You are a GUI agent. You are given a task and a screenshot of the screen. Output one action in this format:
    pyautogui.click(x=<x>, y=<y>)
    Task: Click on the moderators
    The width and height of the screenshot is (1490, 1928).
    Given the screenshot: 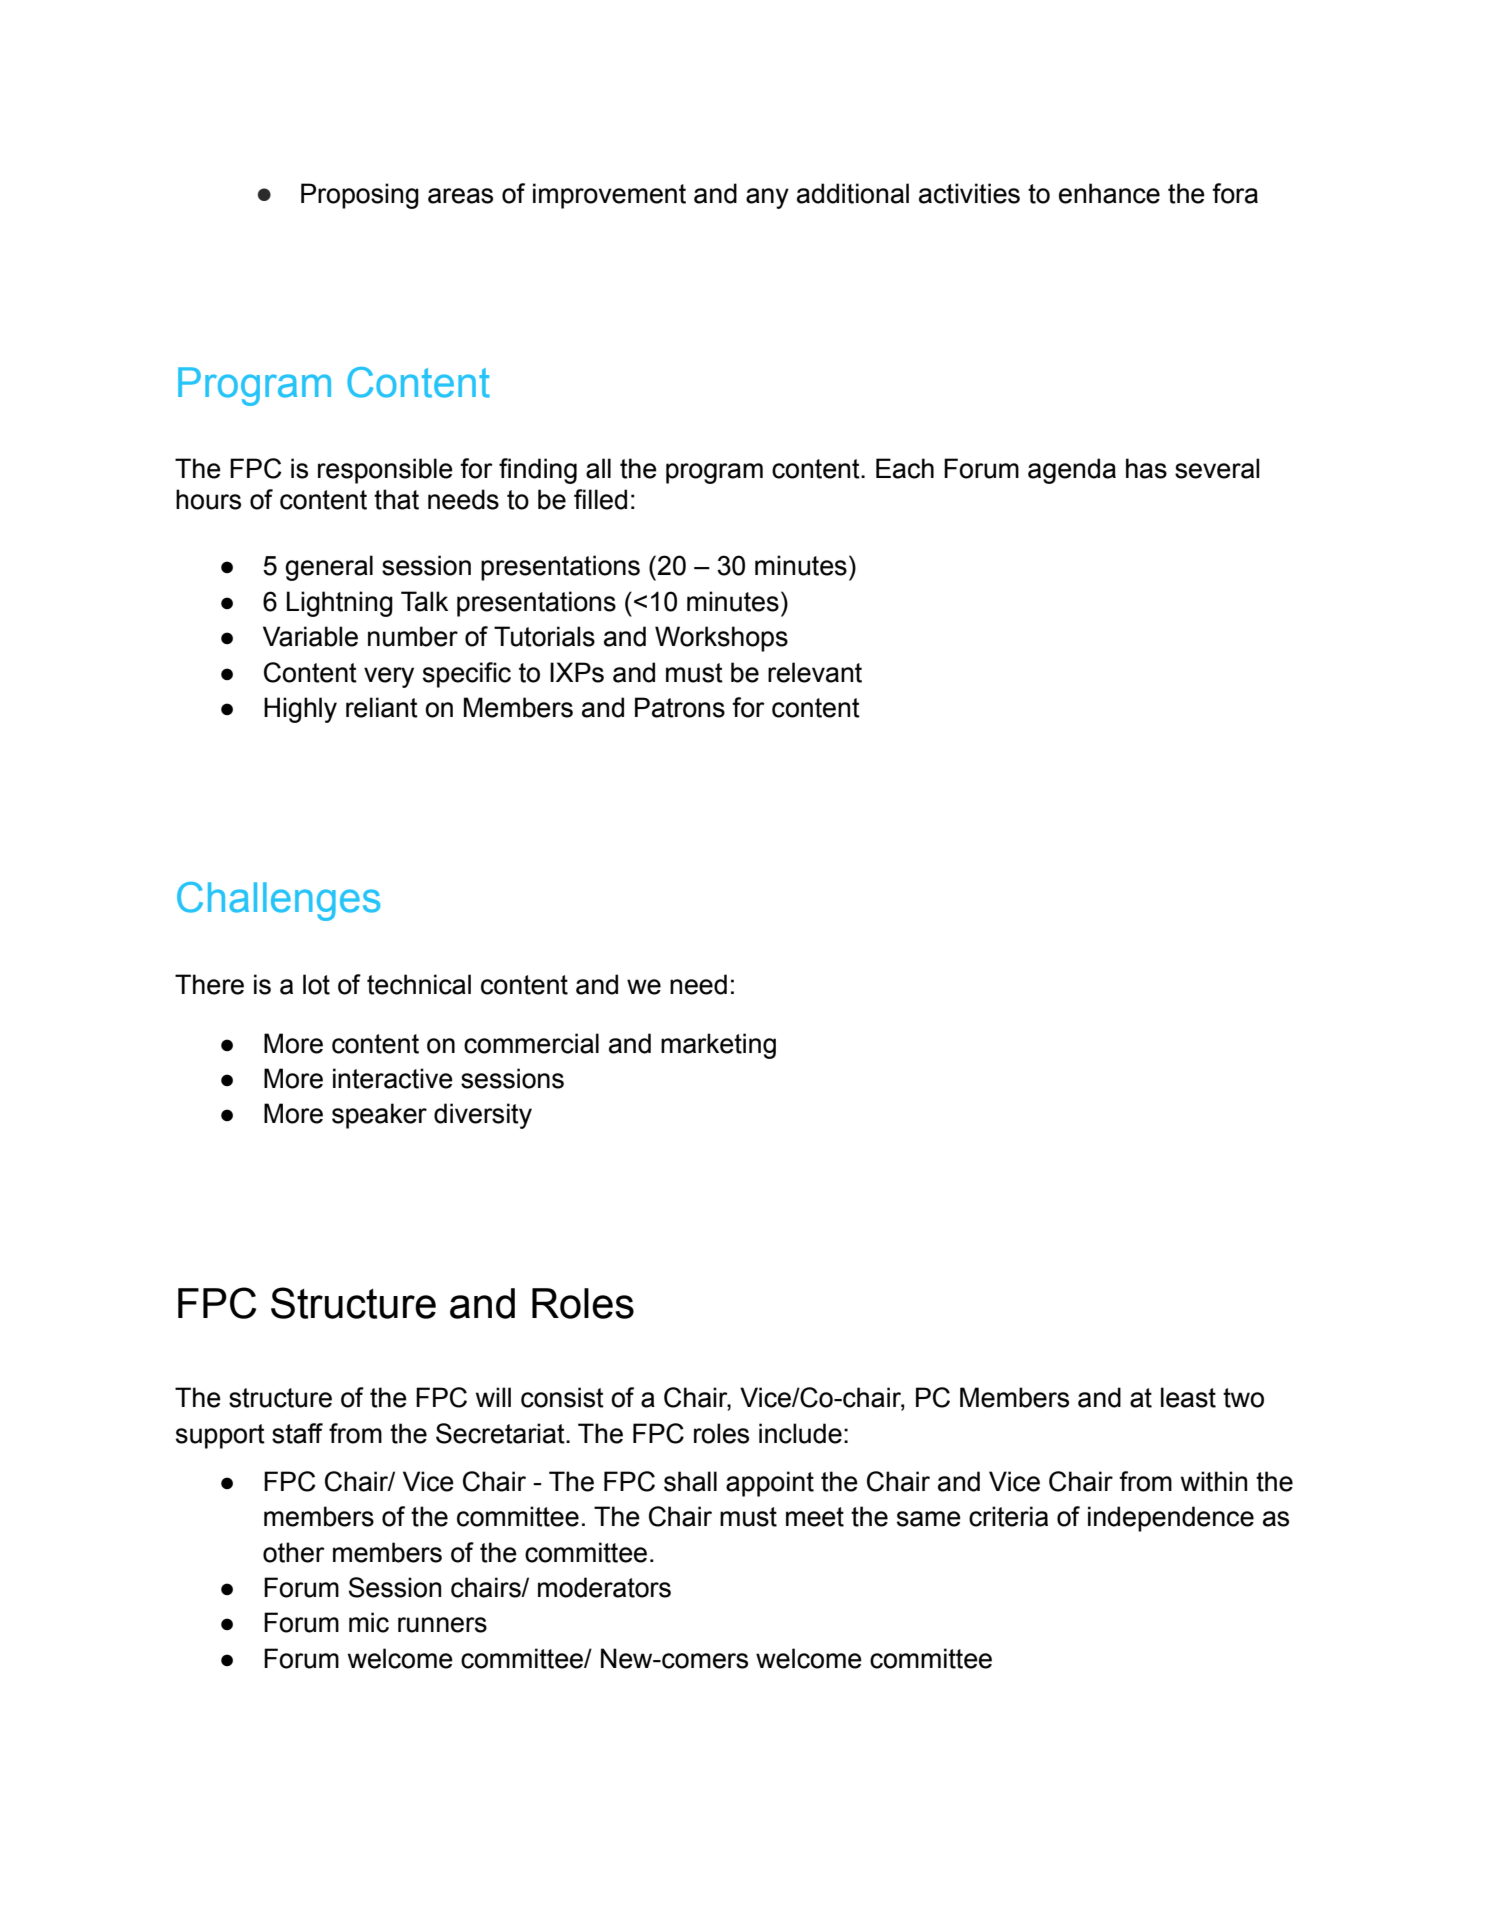 What is the action you would take?
    pyautogui.click(x=604, y=1587)
